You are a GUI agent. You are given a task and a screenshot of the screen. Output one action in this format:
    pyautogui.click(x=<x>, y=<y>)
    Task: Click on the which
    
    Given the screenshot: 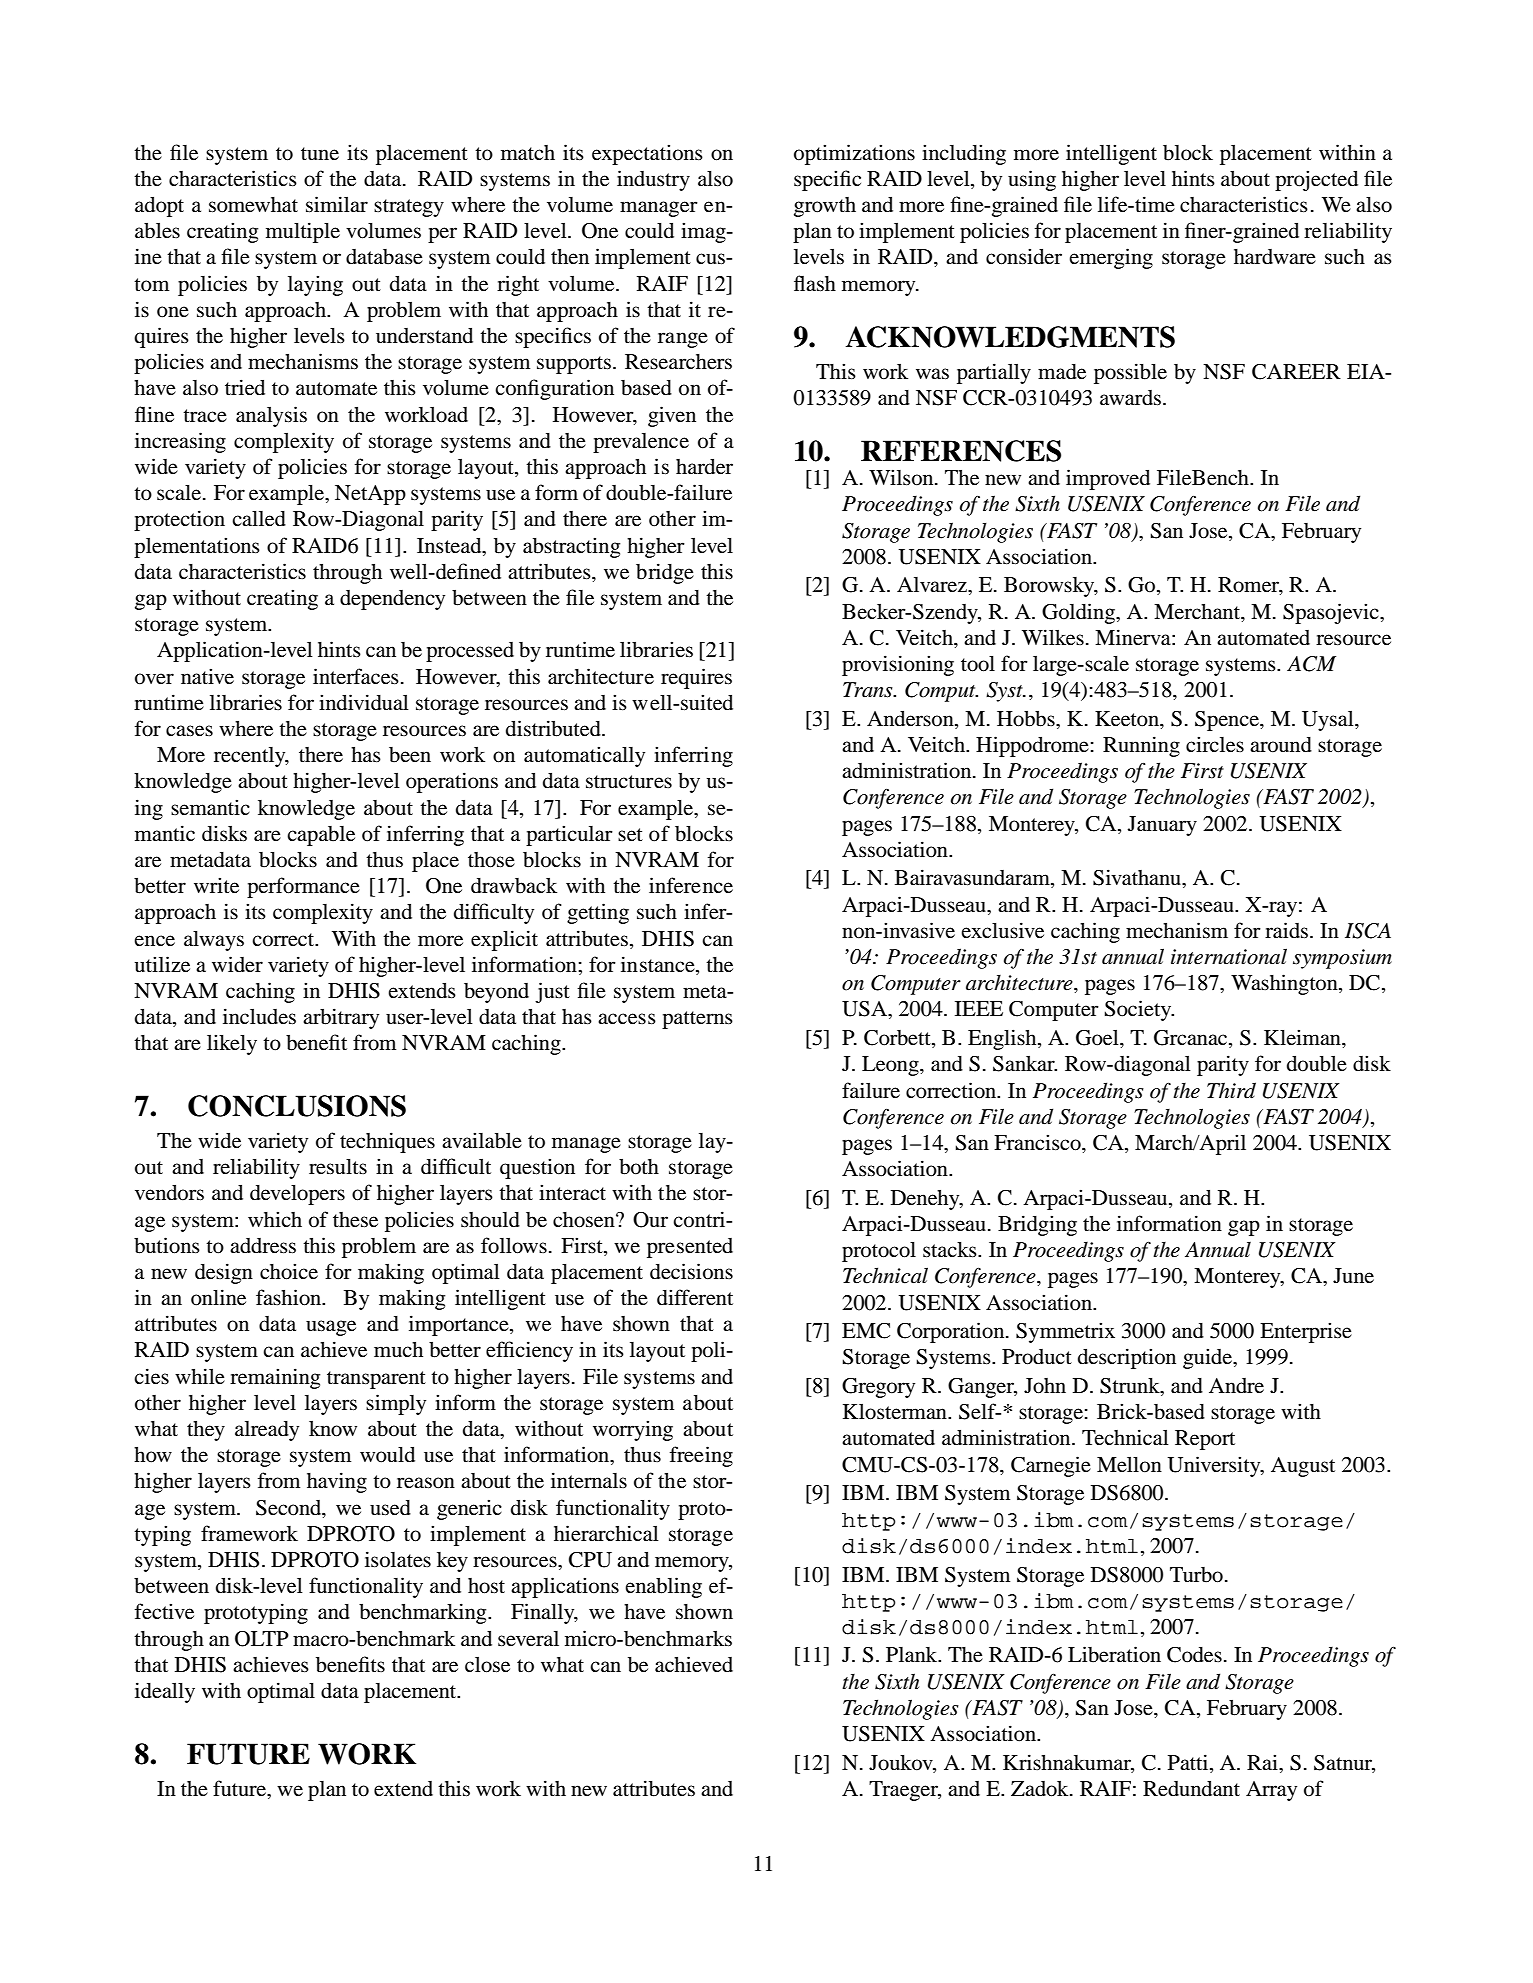 What is the action you would take?
    pyautogui.click(x=275, y=1219)
